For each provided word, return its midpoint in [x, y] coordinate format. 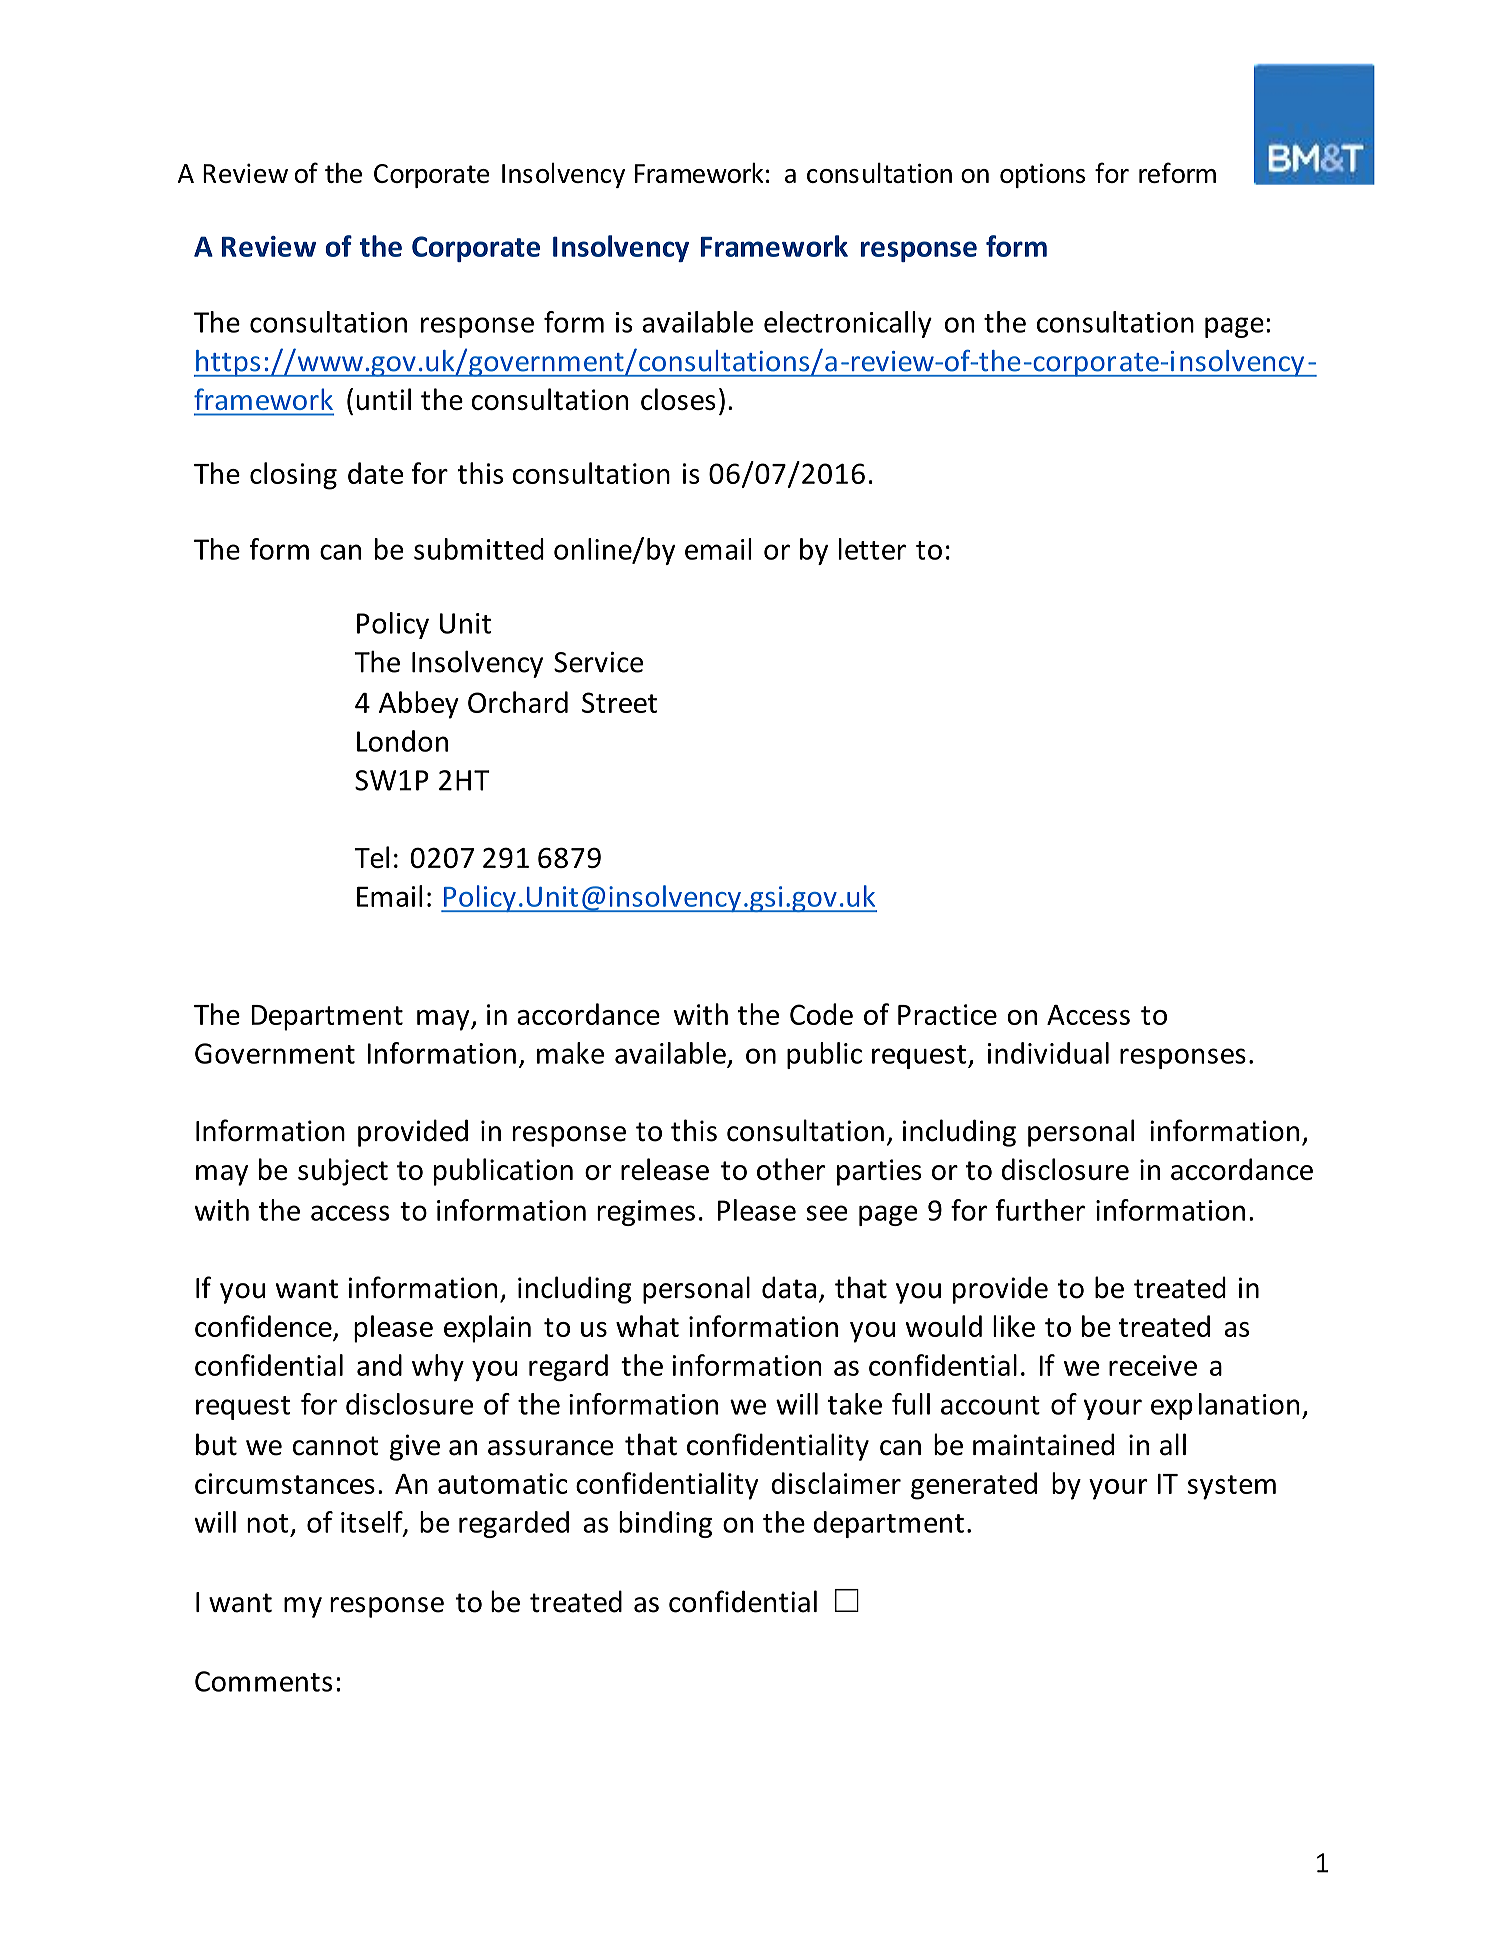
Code [821, 1014]
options [1042, 175]
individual [1048, 1053]
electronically [848, 324]
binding [665, 1524]
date [376, 473]
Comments [263, 1681]
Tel [371, 857]
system [1232, 1487]
